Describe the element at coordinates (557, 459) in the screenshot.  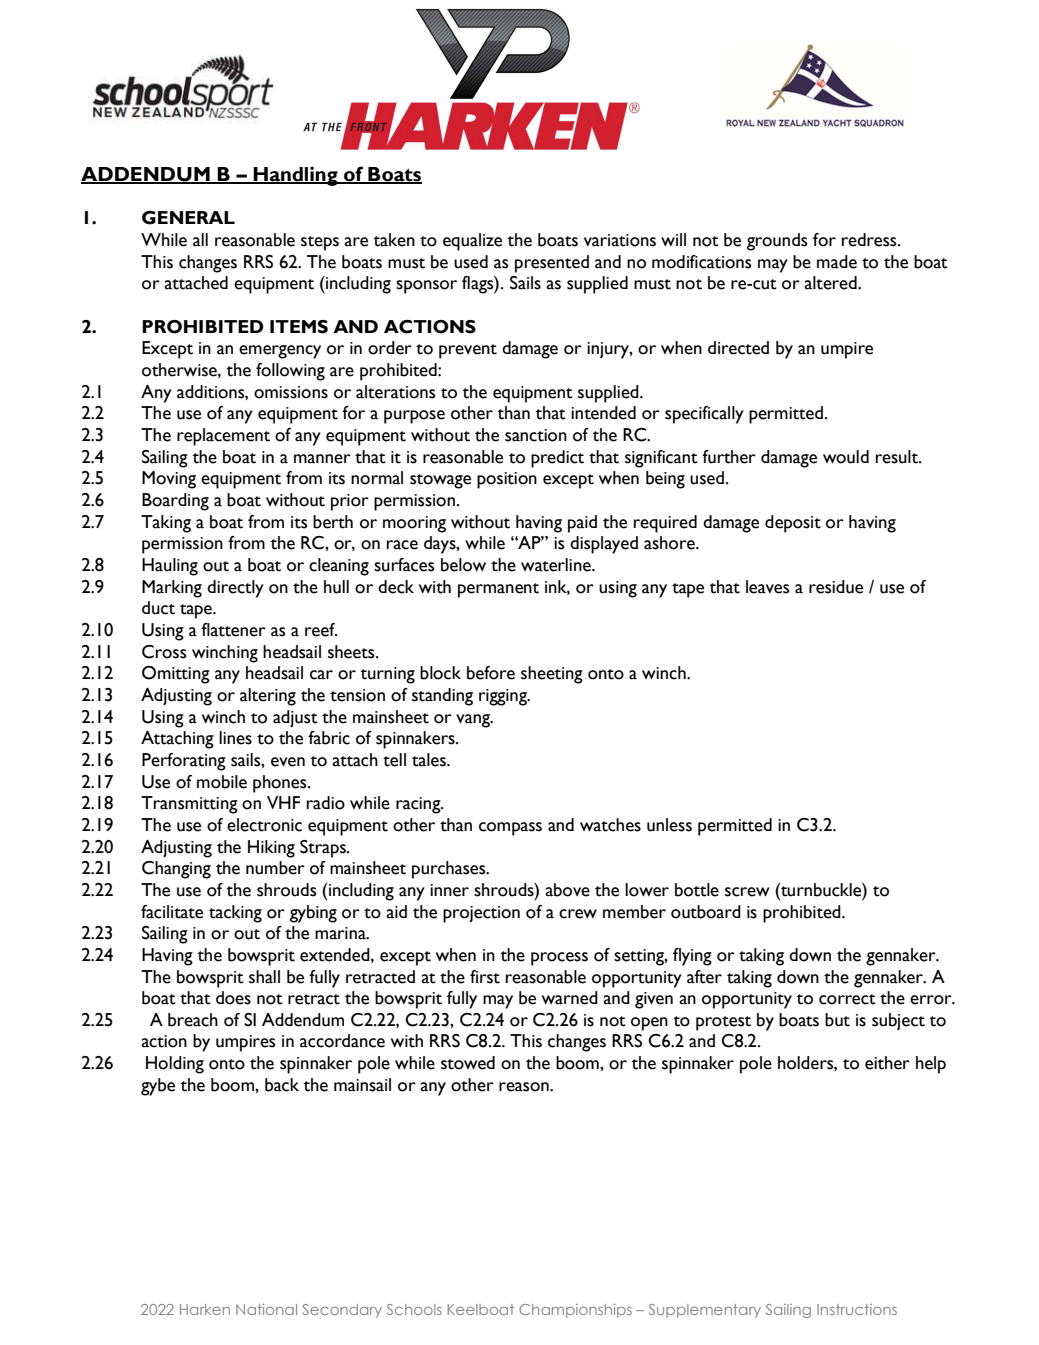
I see `predict` at that location.
